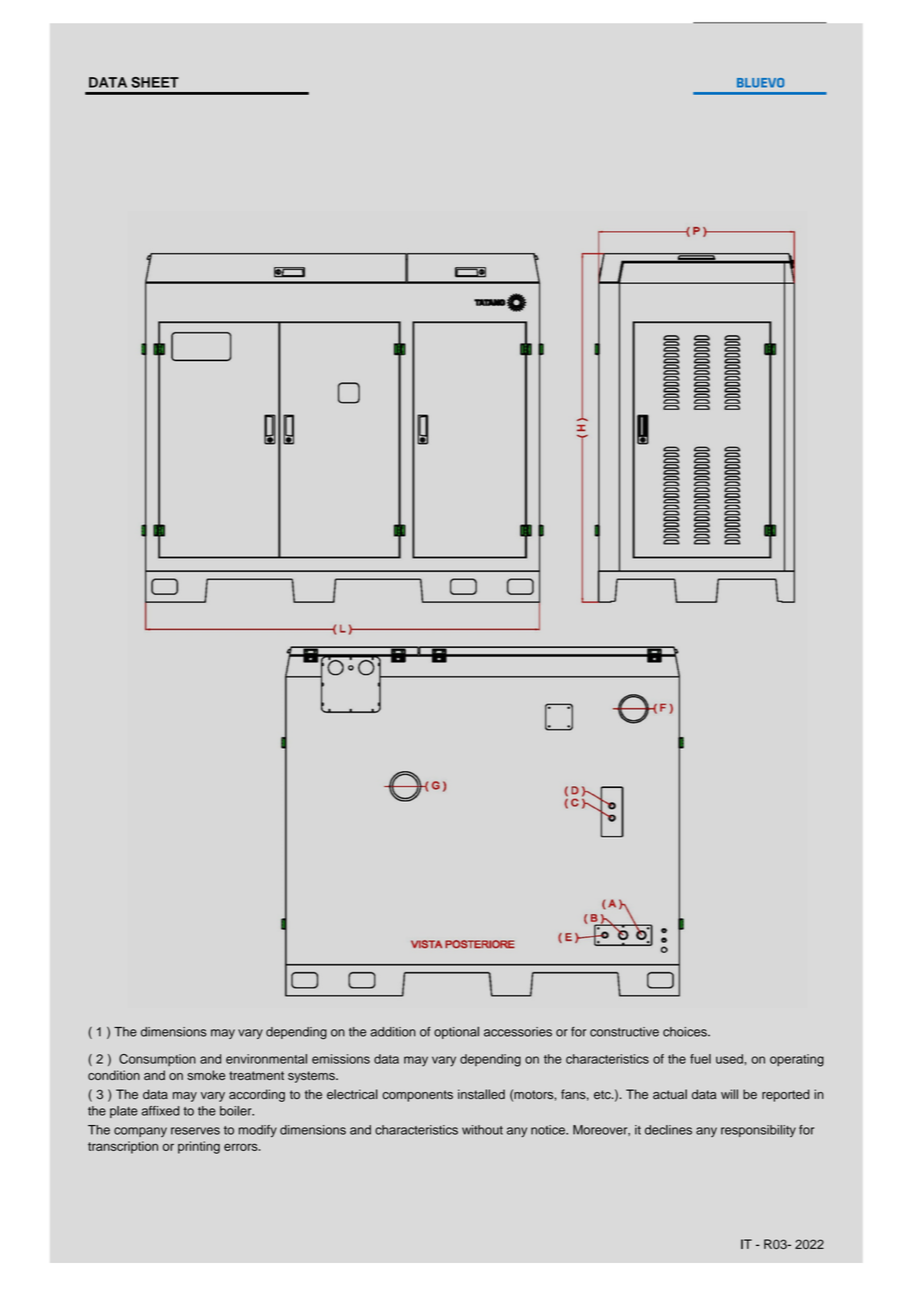  What do you see at coordinates (195, 1131) in the document?
I see `reserves` at bounding box center [195, 1131].
